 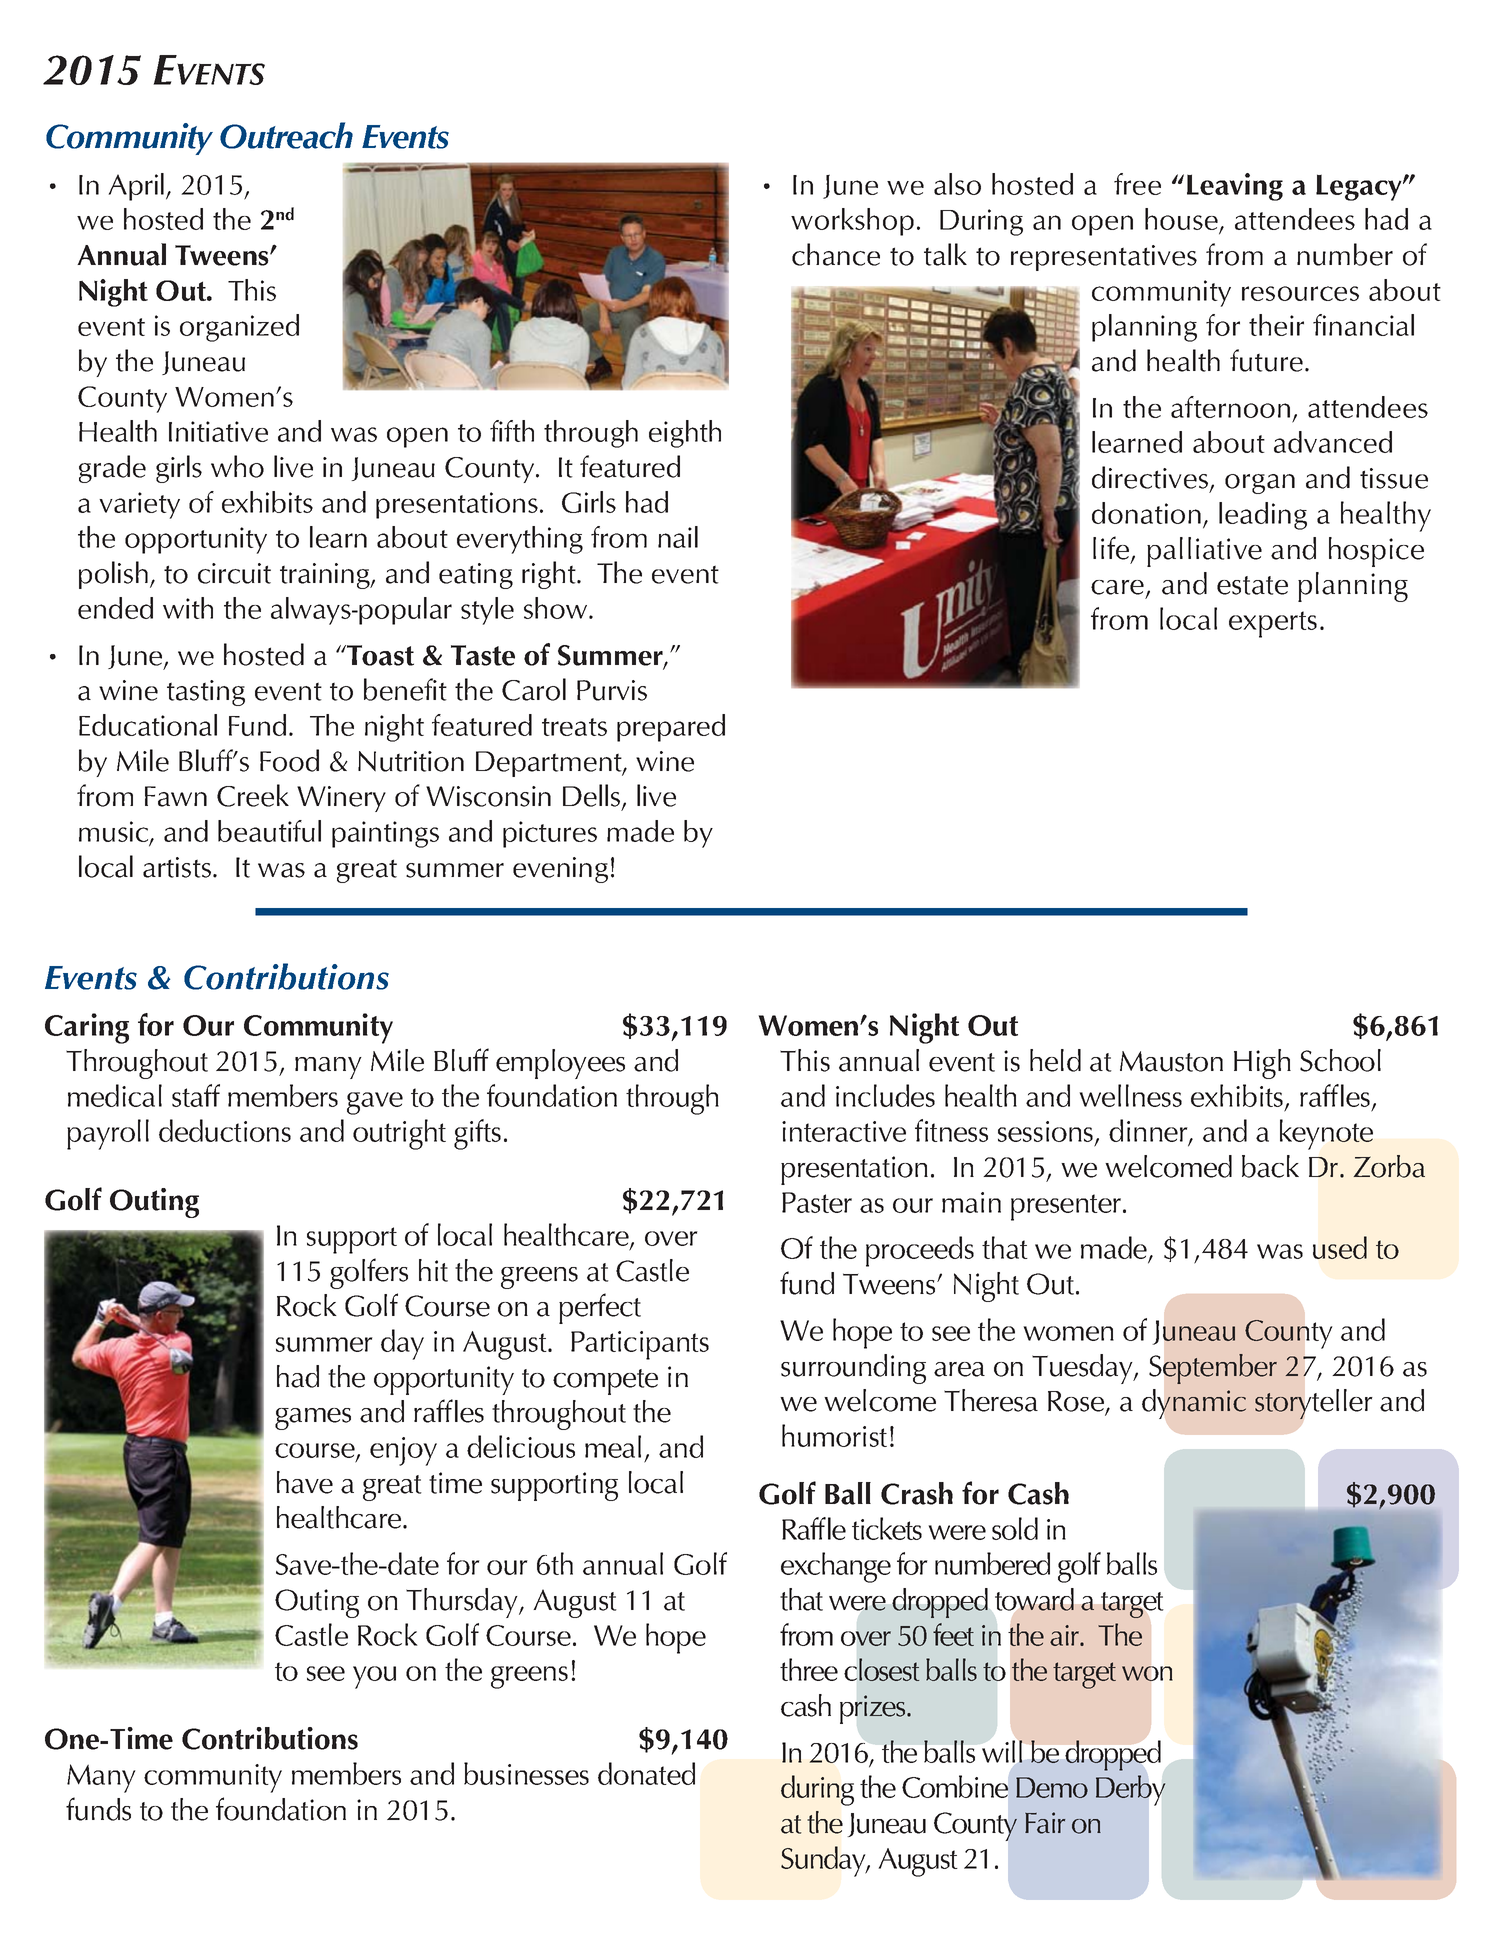 I want to click on interactive, so click(x=844, y=1131).
